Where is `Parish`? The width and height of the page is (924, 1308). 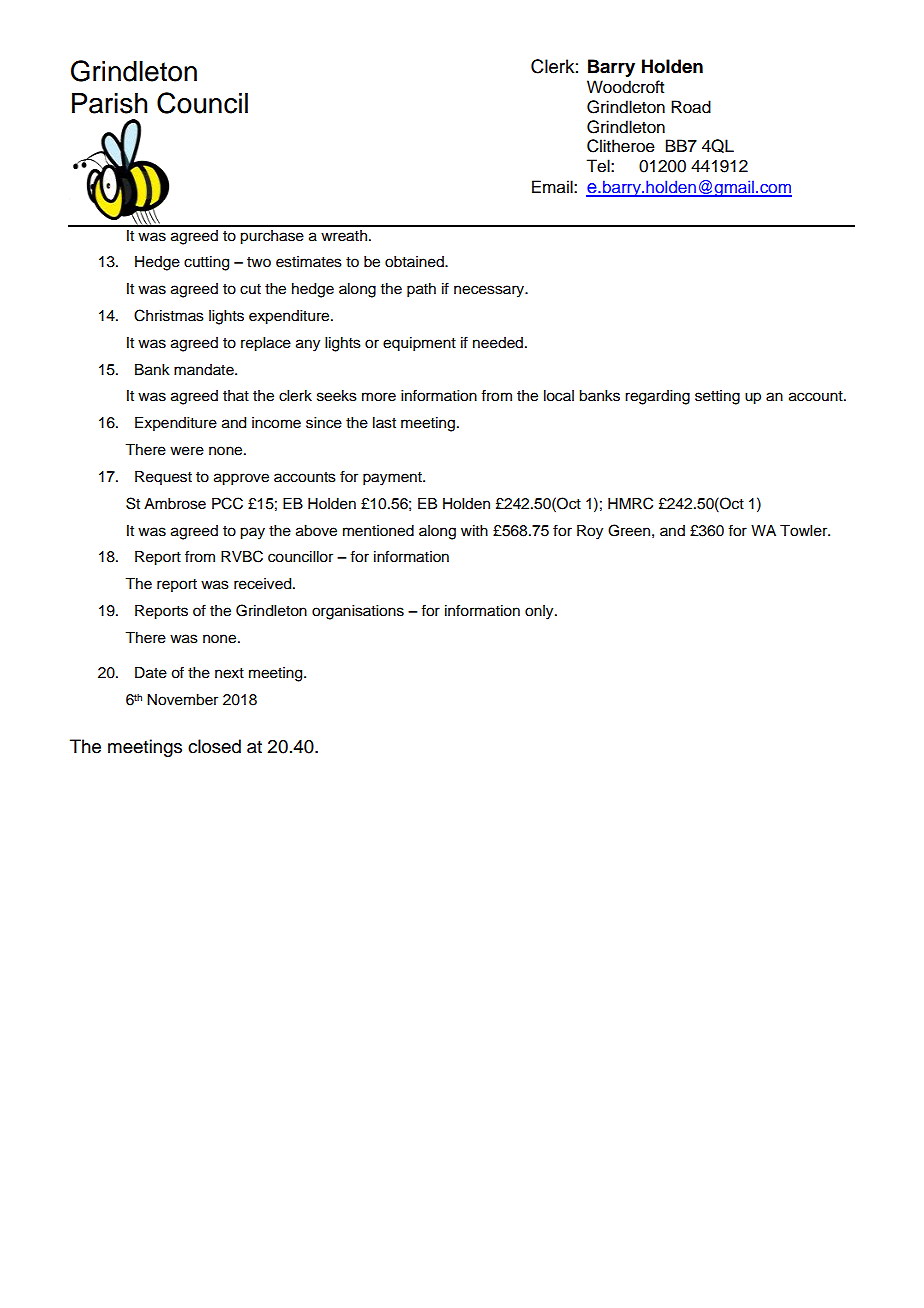
Parish is located at coordinates (109, 103).
